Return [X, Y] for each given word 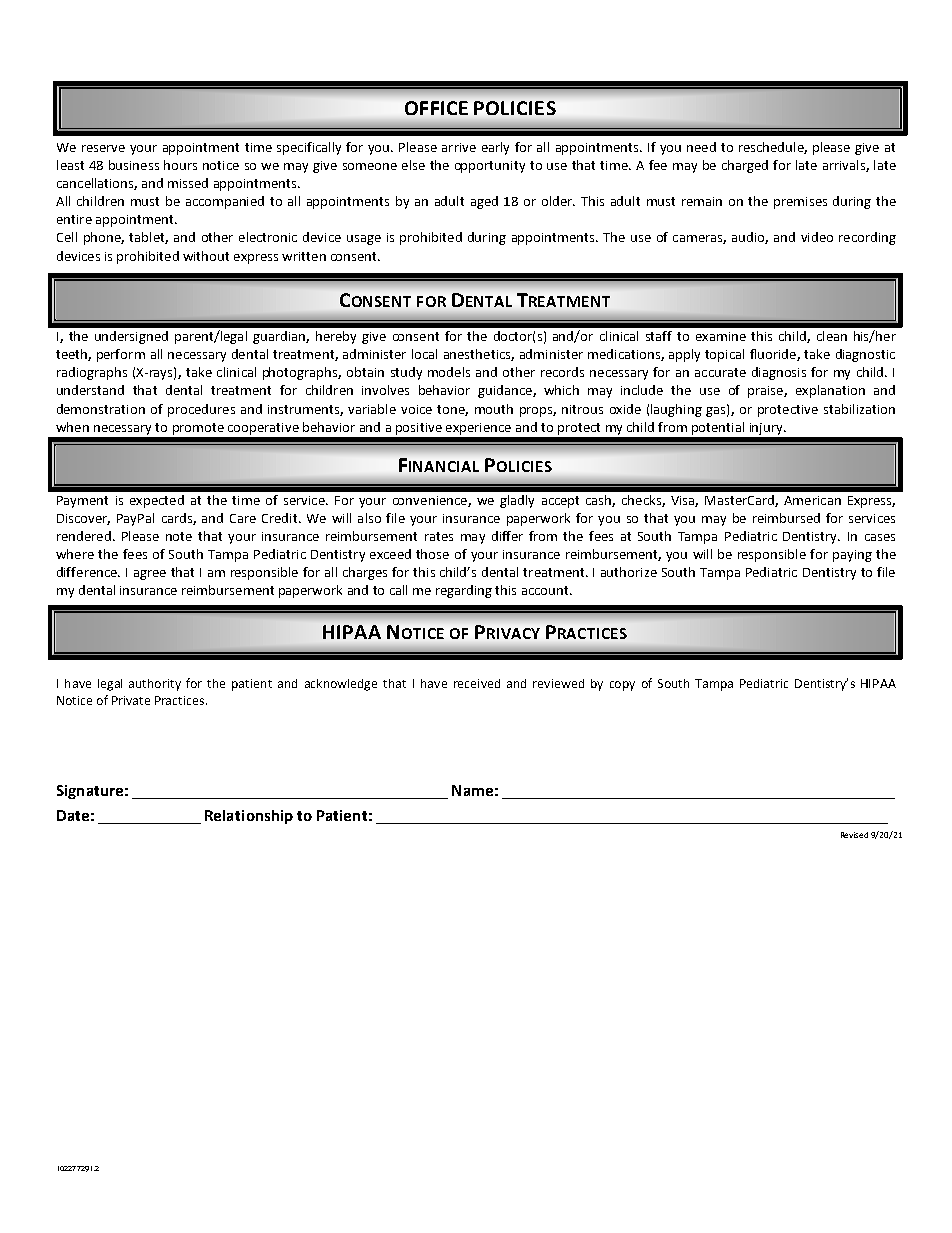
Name [472, 790]
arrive [459, 147]
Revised [854, 835]
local [424, 354]
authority [155, 685]
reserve [103, 148]
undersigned [131, 337]
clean [832, 336]
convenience [431, 501]
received [477, 683]
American [812, 500]
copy [622, 686]
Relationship [249, 817]
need [701, 147]
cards [178, 519]
